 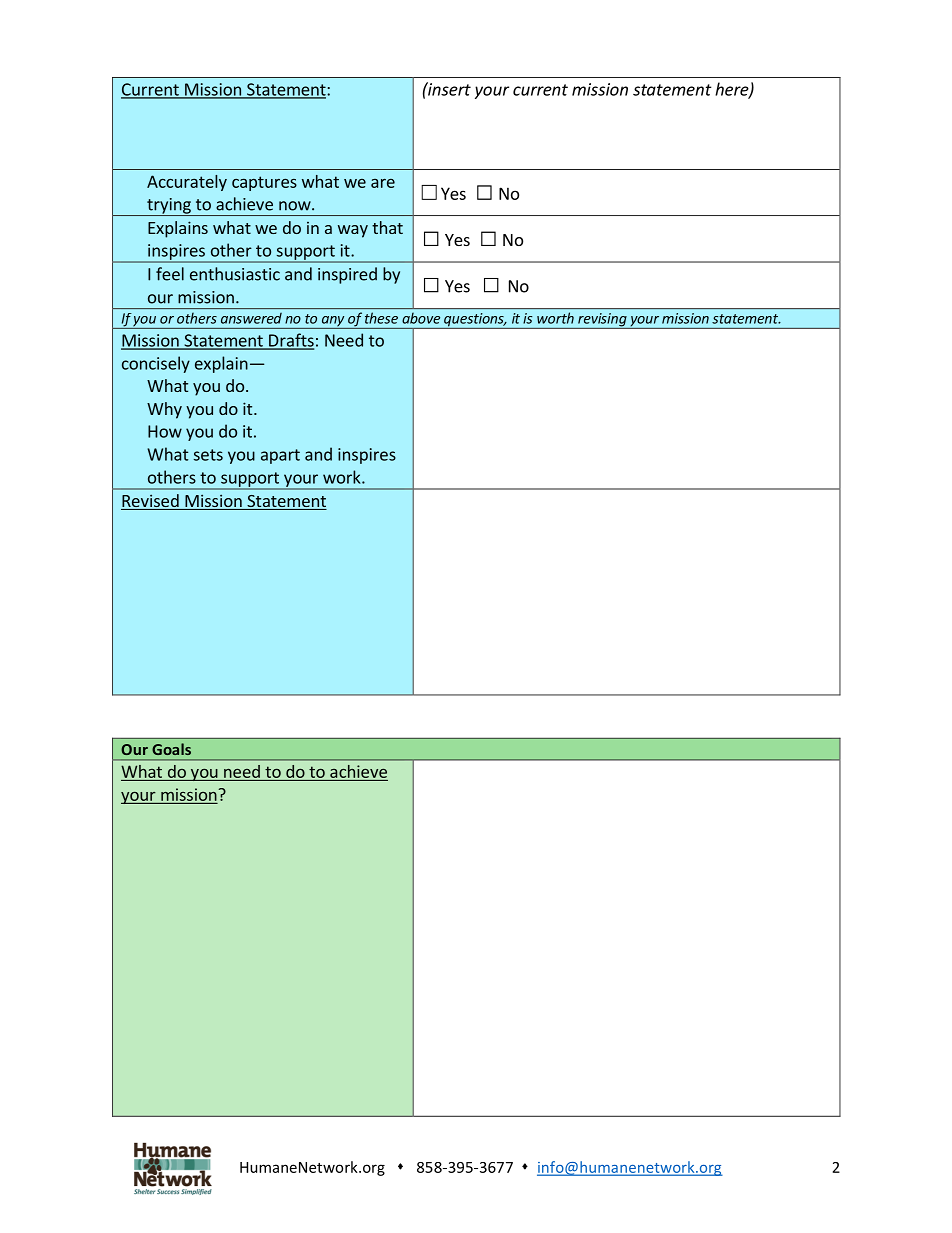 What do you see at coordinates (171, 749) in the page?
I see `Goals` at bounding box center [171, 749].
